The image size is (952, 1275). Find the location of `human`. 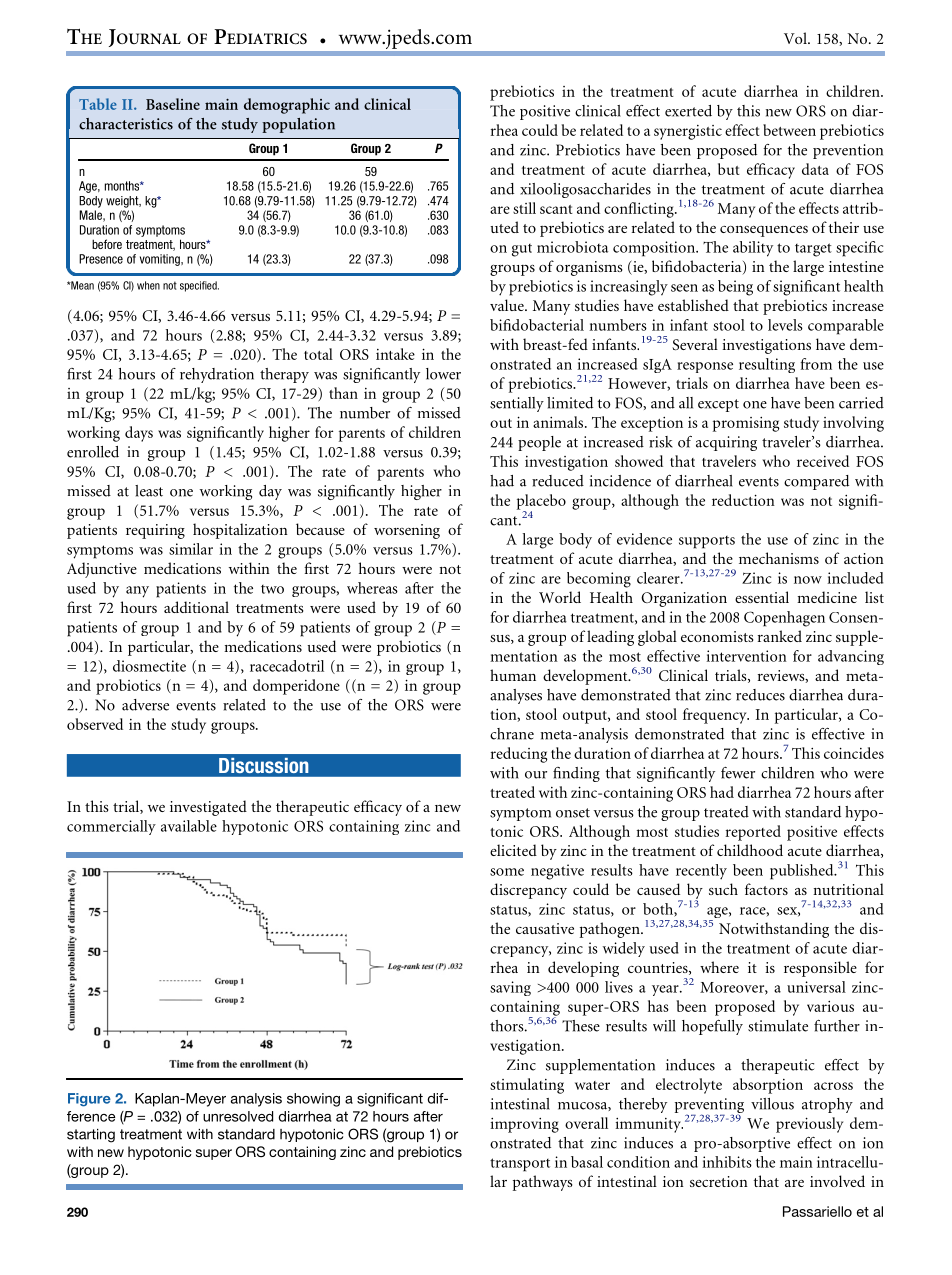

human is located at coordinates (513, 675).
